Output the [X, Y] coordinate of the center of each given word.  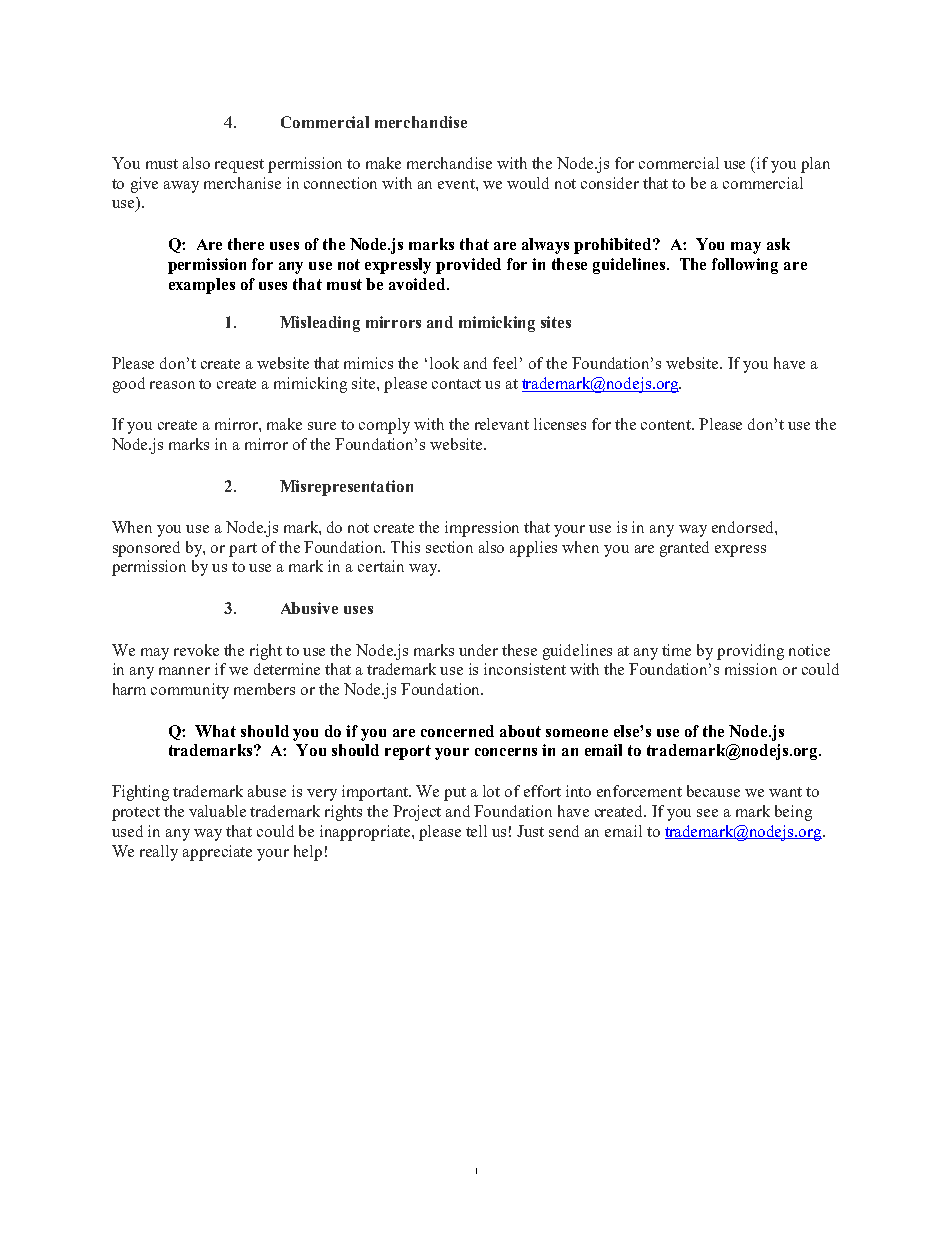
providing [750, 652]
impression [482, 529]
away [181, 187]
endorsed [744, 527]
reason [172, 385]
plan [815, 165]
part [243, 550]
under [478, 650]
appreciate [217, 853]
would [528, 183]
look [444, 363]
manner [184, 671]
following [745, 266]
